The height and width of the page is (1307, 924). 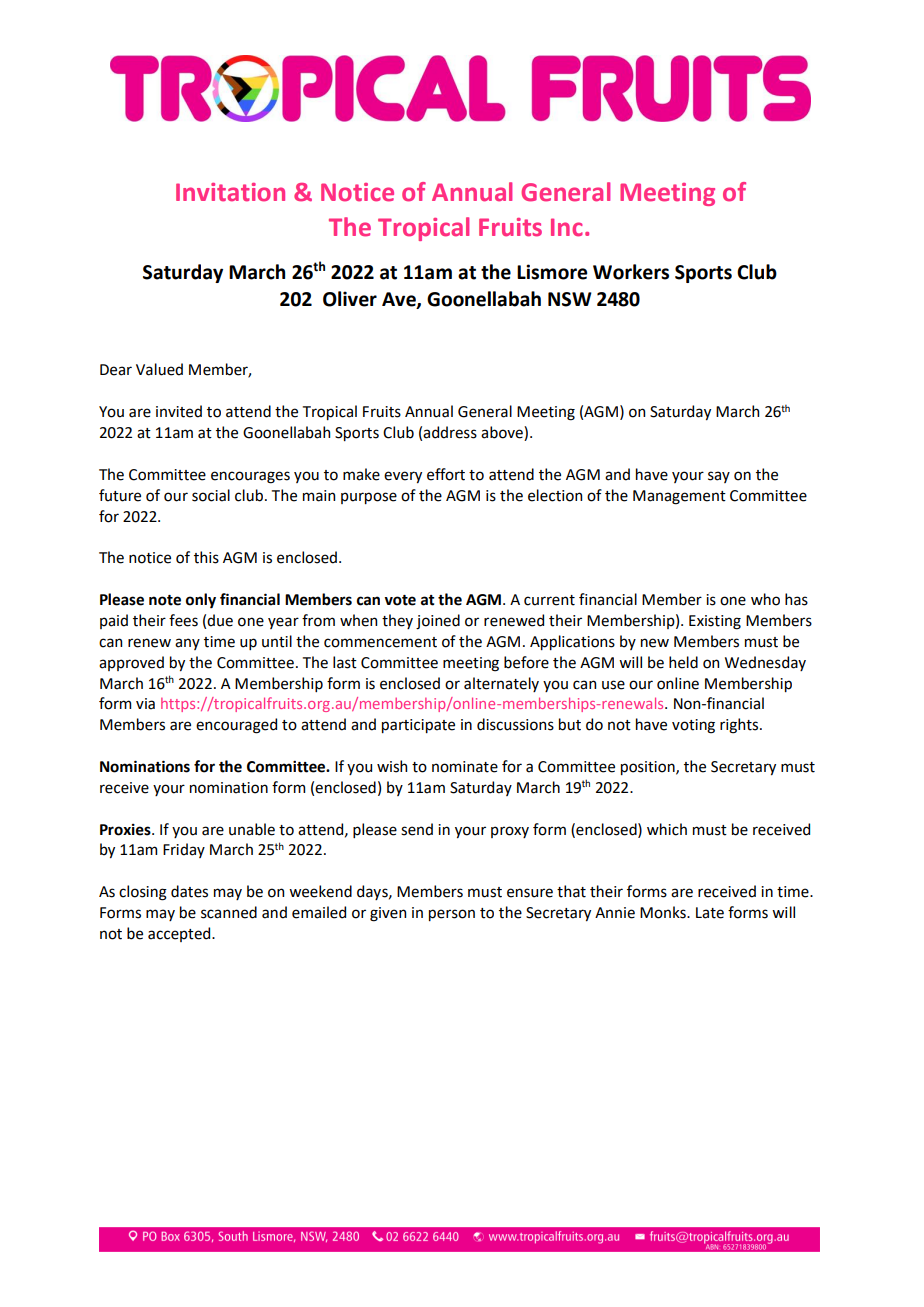 I want to click on Invitation, so click(x=230, y=192).
